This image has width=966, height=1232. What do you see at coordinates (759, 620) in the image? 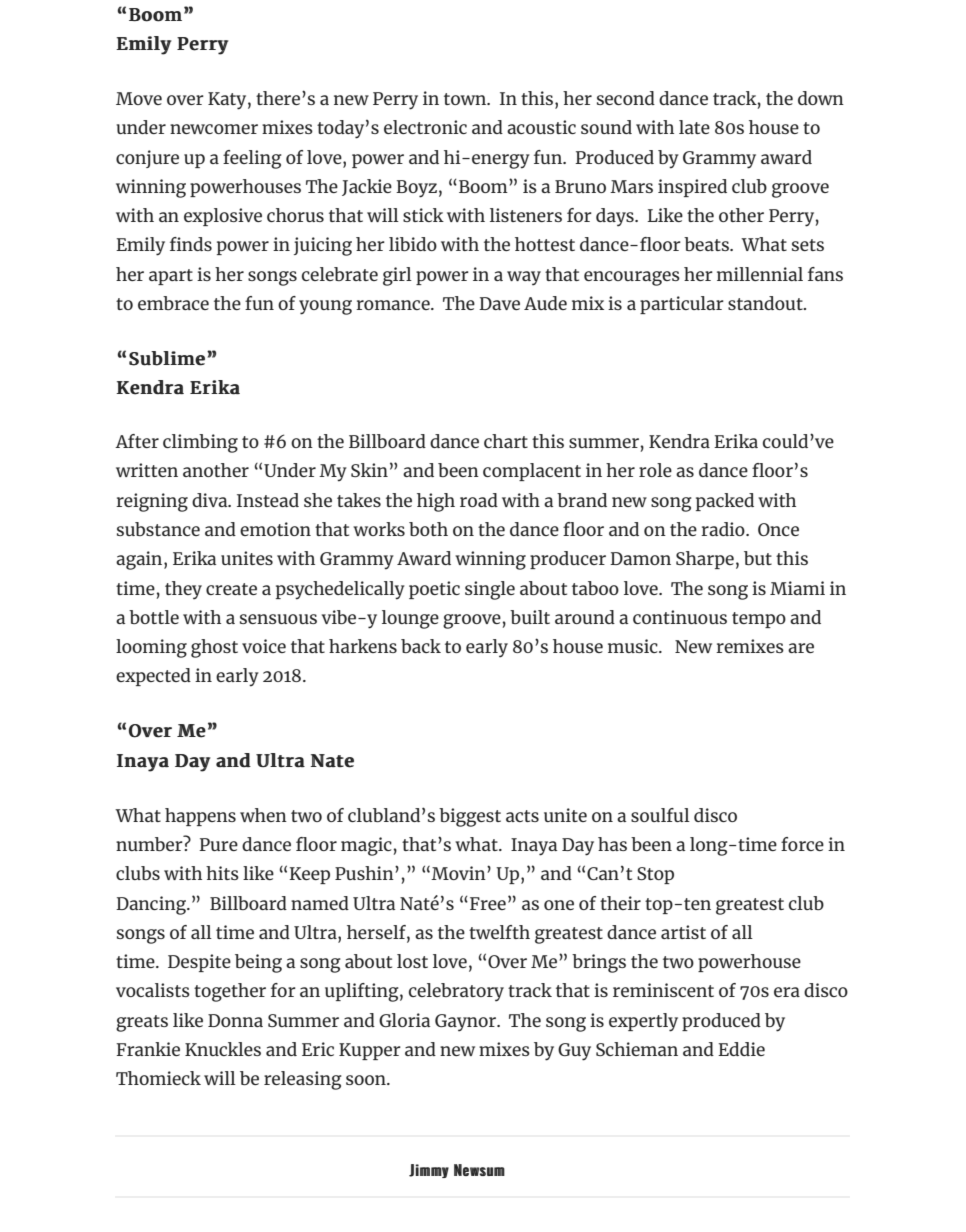
I see `tempo` at bounding box center [759, 620].
